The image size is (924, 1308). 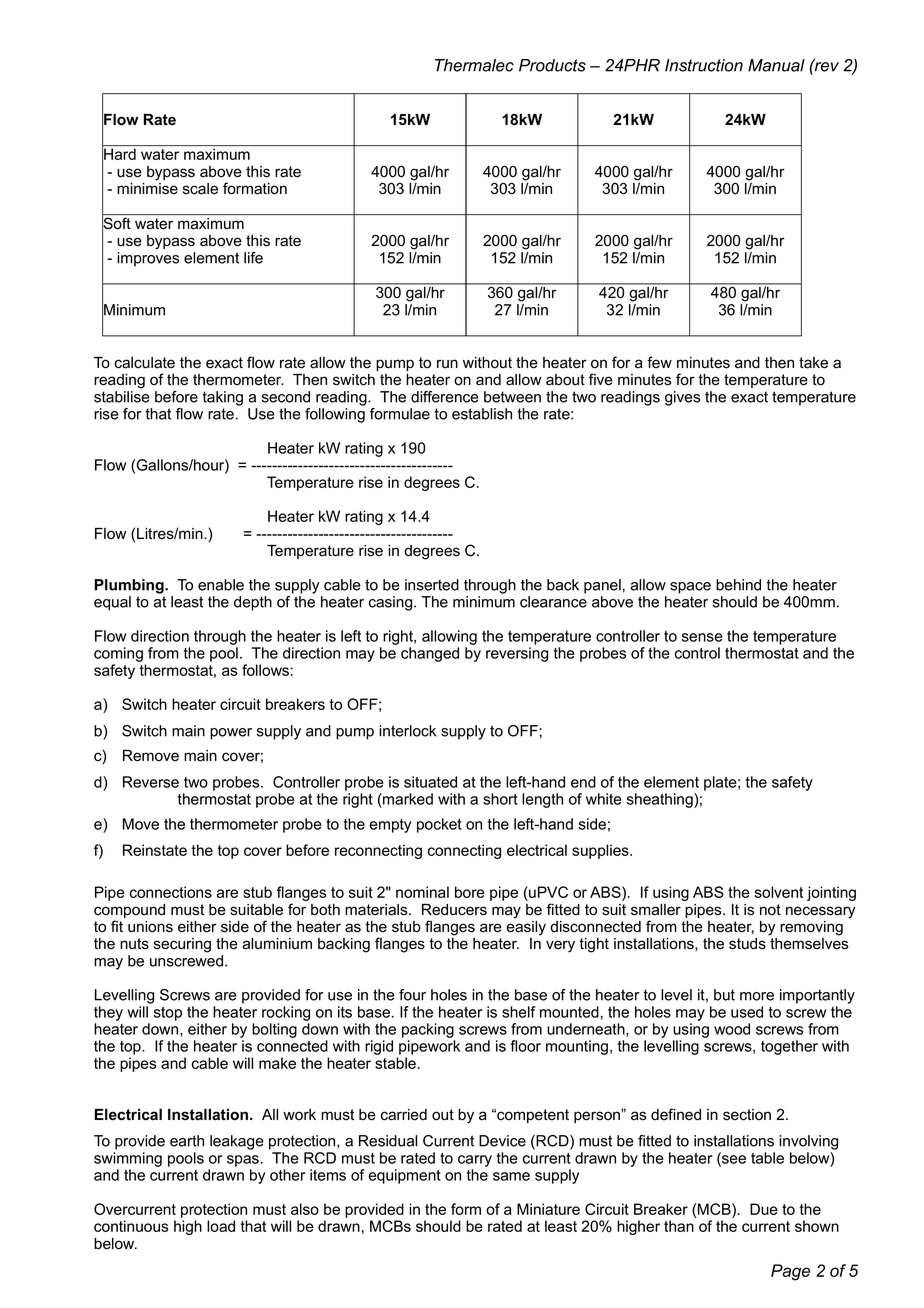 What do you see at coordinates (200, 189) in the screenshot?
I see `scale` at bounding box center [200, 189].
